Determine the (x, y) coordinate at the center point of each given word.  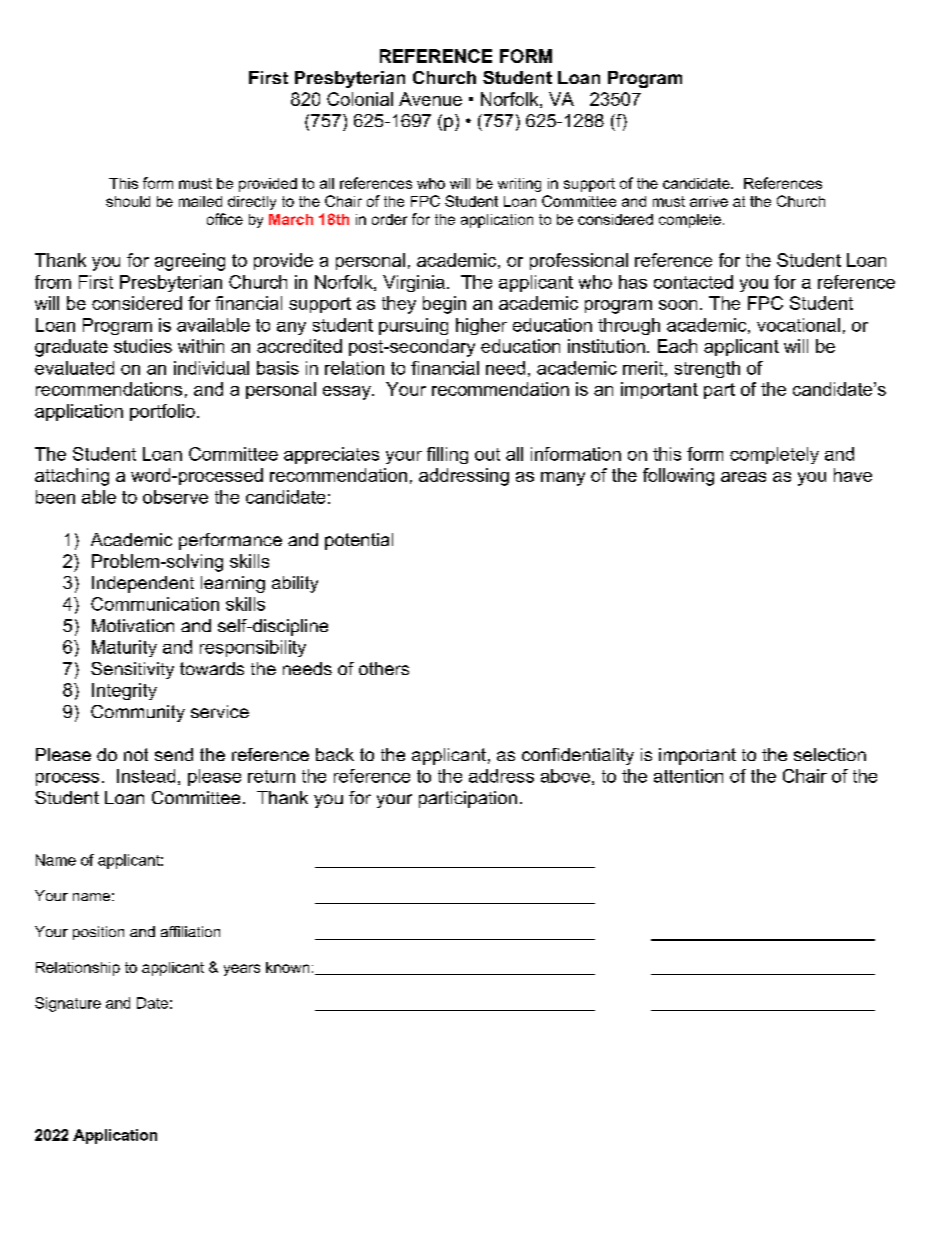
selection (830, 754)
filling (447, 455)
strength (707, 369)
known (287, 967)
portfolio (162, 412)
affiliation (190, 931)
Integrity (124, 691)
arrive (709, 201)
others (384, 668)
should (128, 201)
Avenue (430, 99)
